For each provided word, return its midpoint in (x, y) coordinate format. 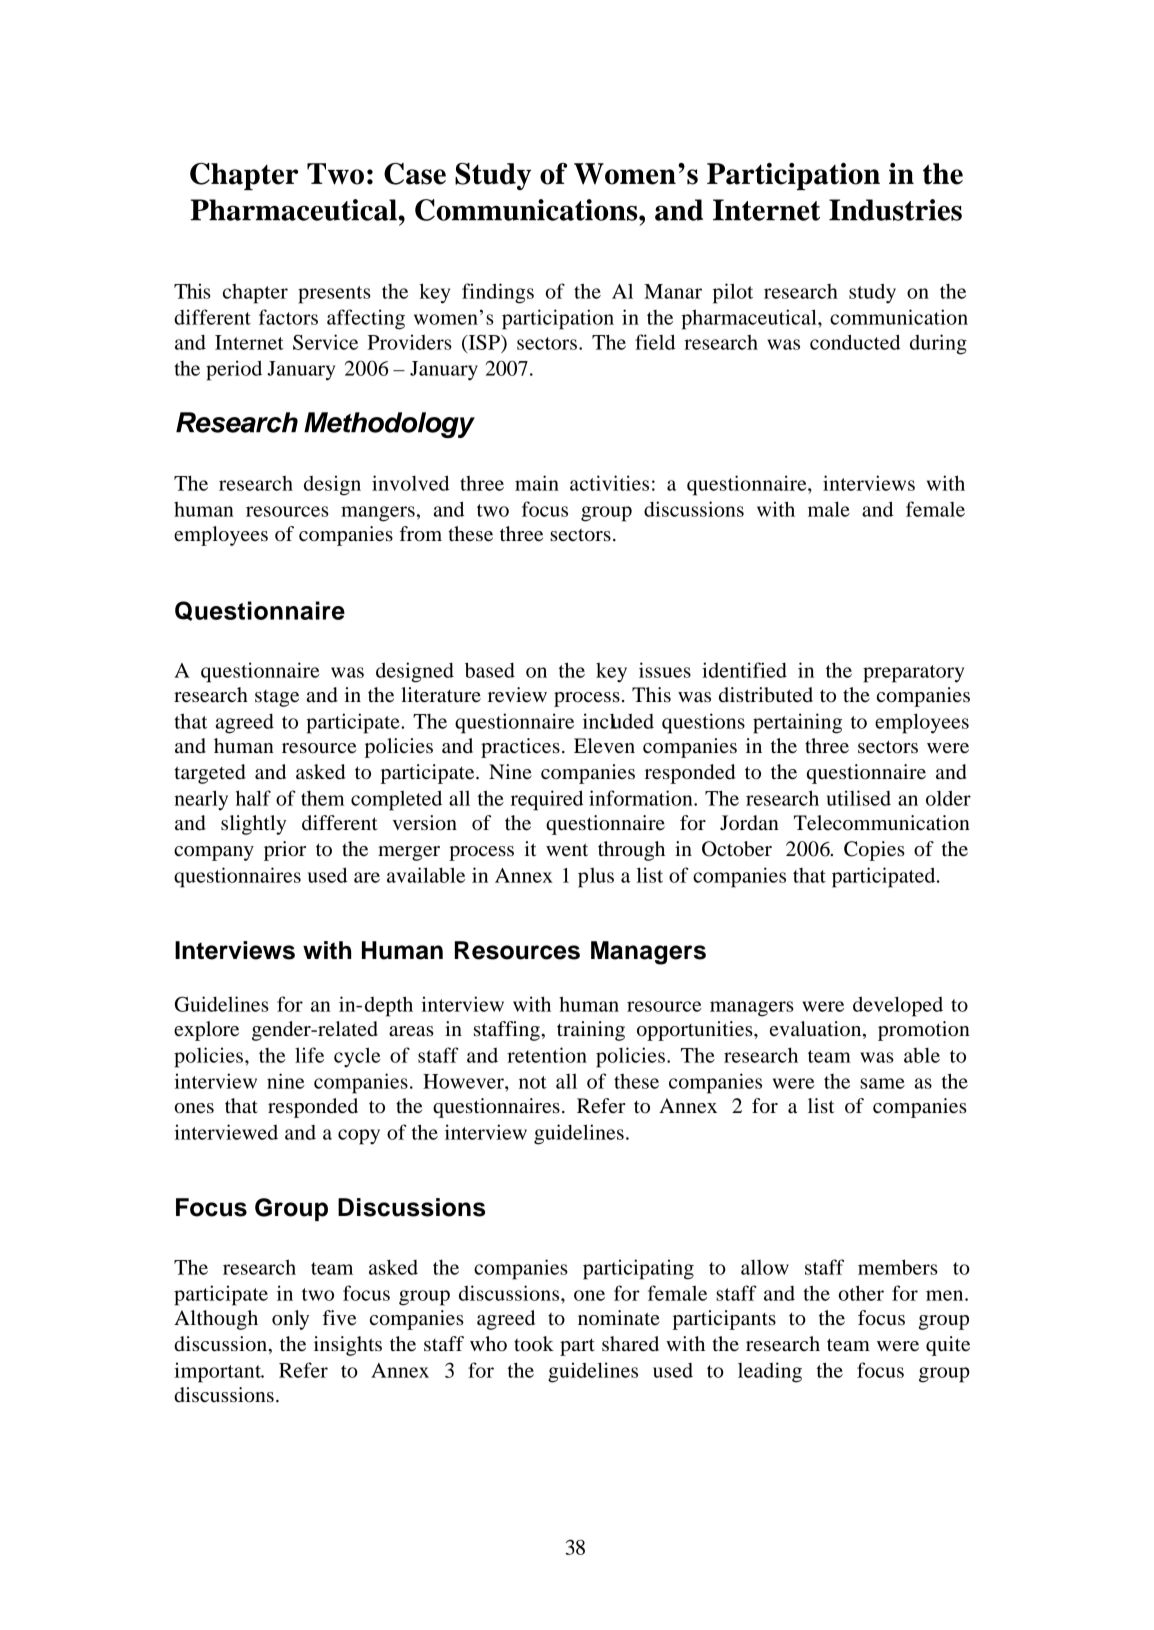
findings (498, 293)
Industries (895, 210)
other (861, 1293)
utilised (858, 798)
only (290, 1320)
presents (334, 295)
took (534, 1344)
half (253, 798)
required (547, 800)
